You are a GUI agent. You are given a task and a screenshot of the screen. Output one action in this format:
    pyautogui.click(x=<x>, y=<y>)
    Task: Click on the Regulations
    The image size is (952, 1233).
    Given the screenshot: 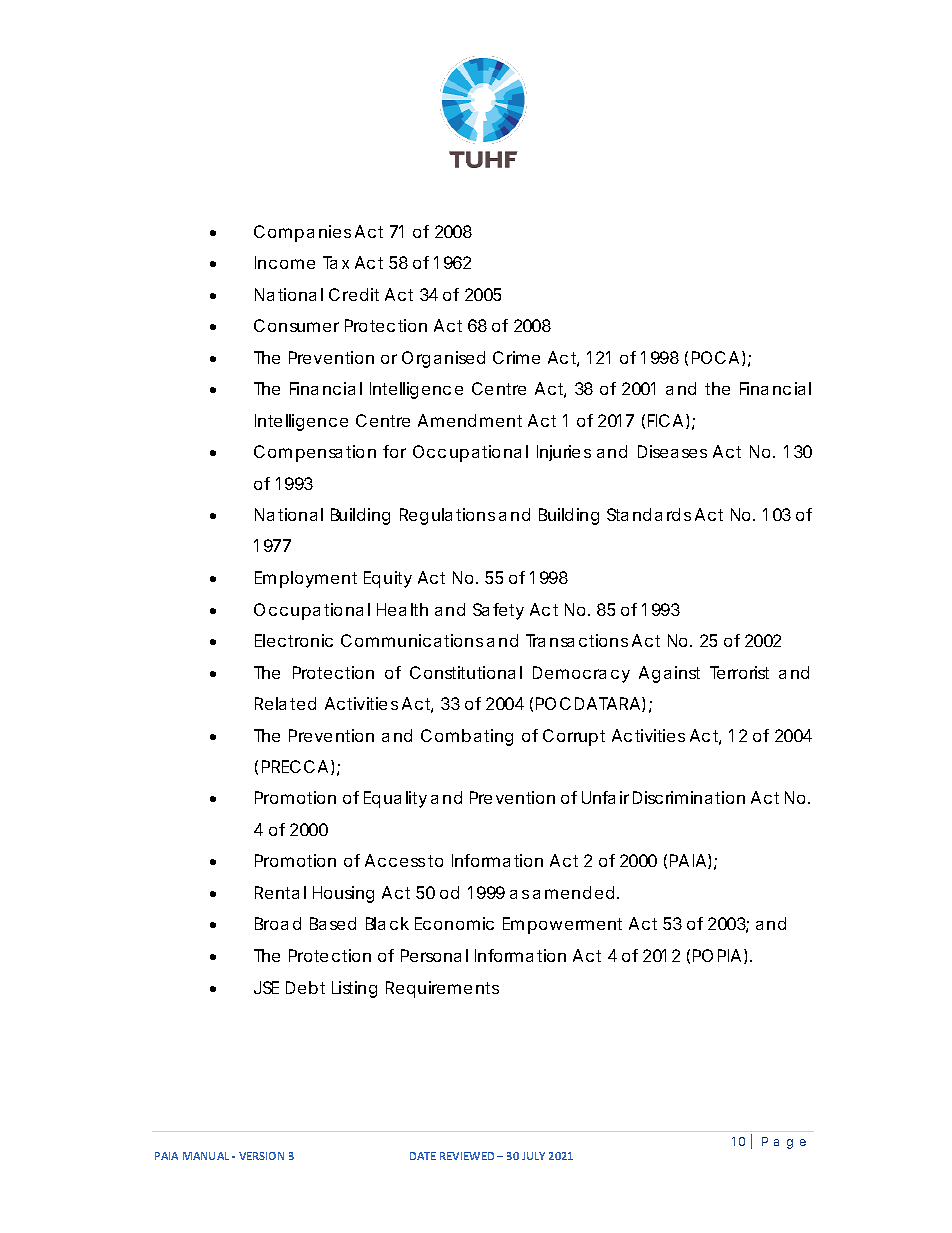 What is the action you would take?
    pyautogui.click(x=447, y=516)
